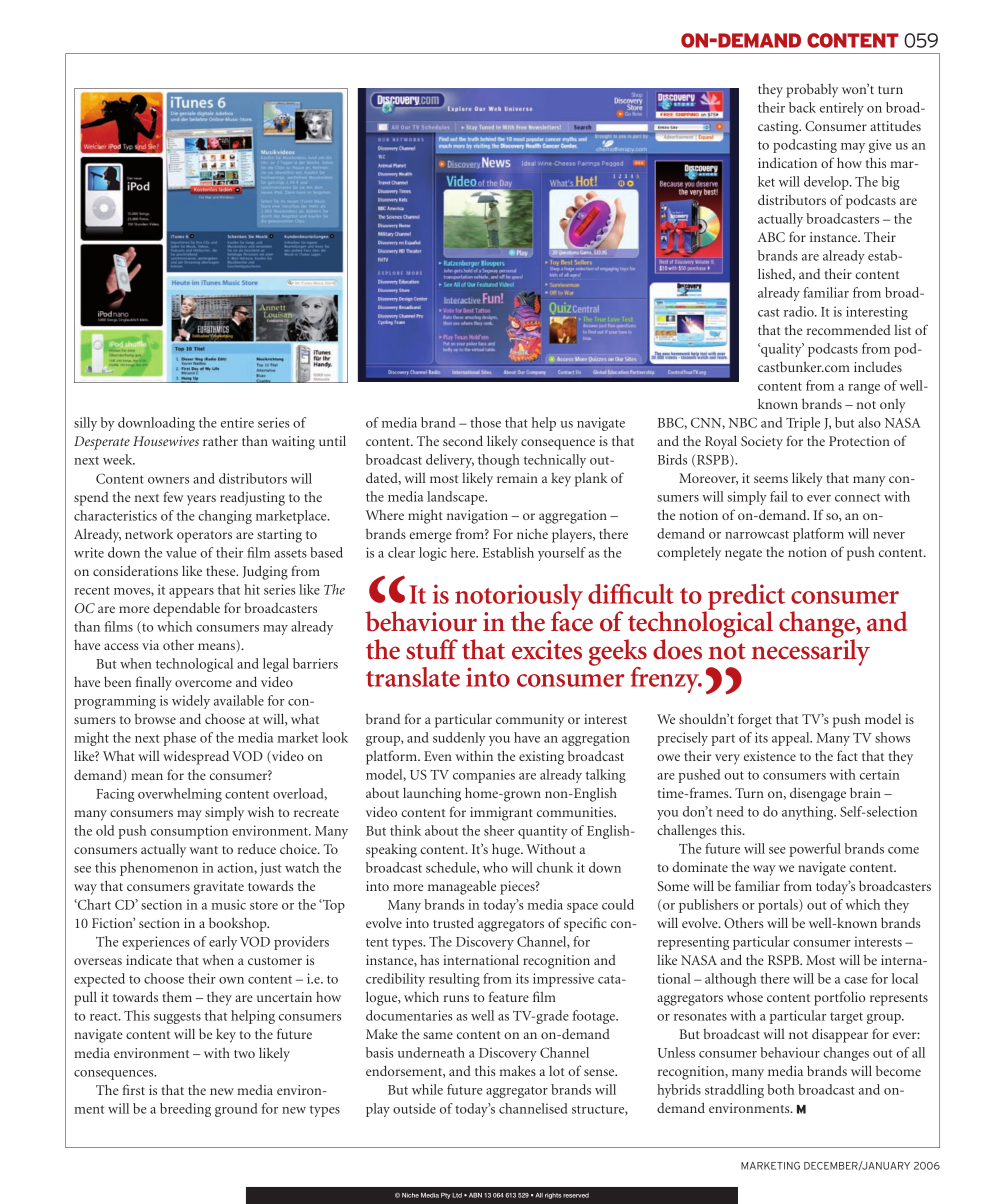  Describe the element at coordinates (787, 162) in the image. I see `indication` at that location.
